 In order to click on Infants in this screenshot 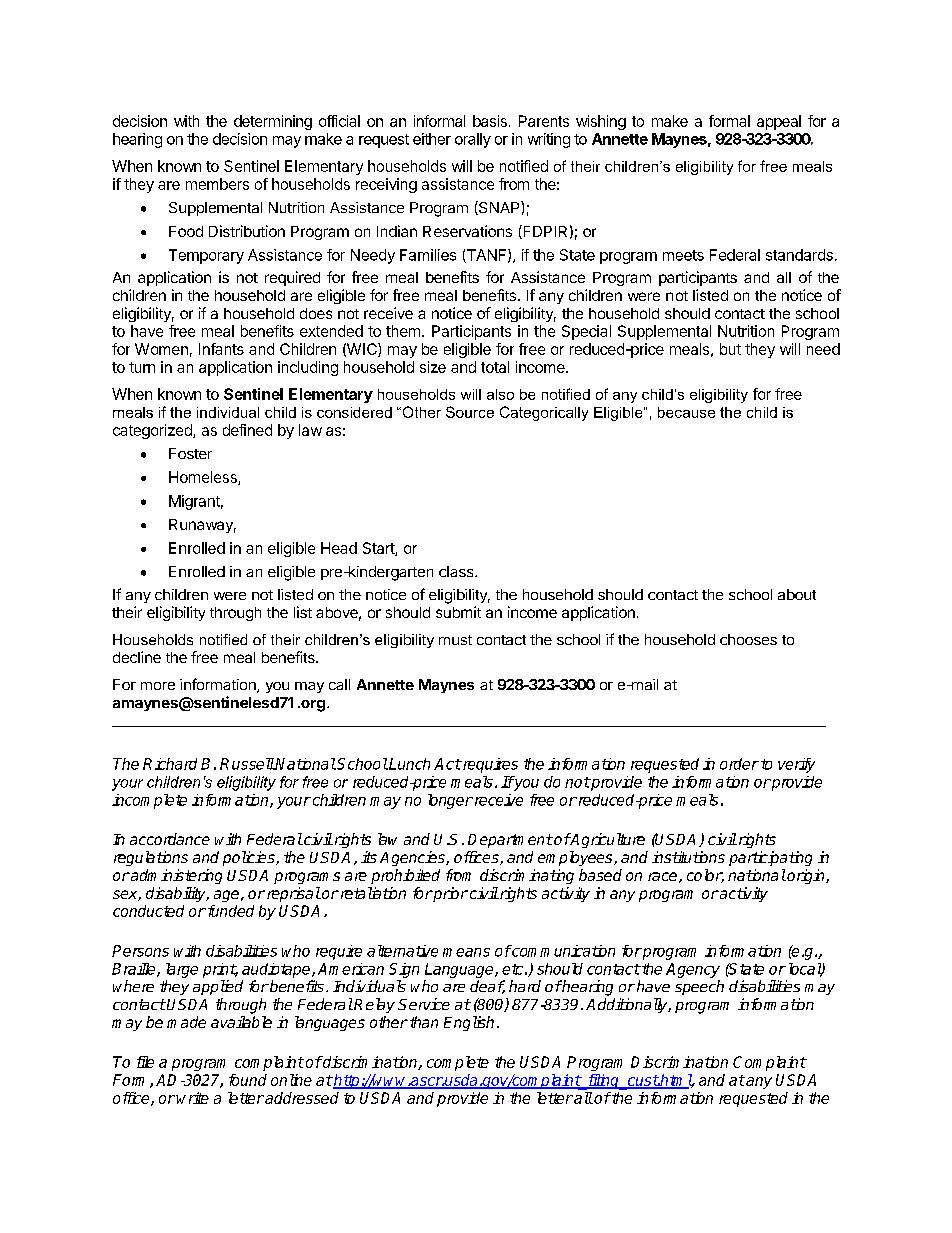, I will do `click(221, 349)`.
